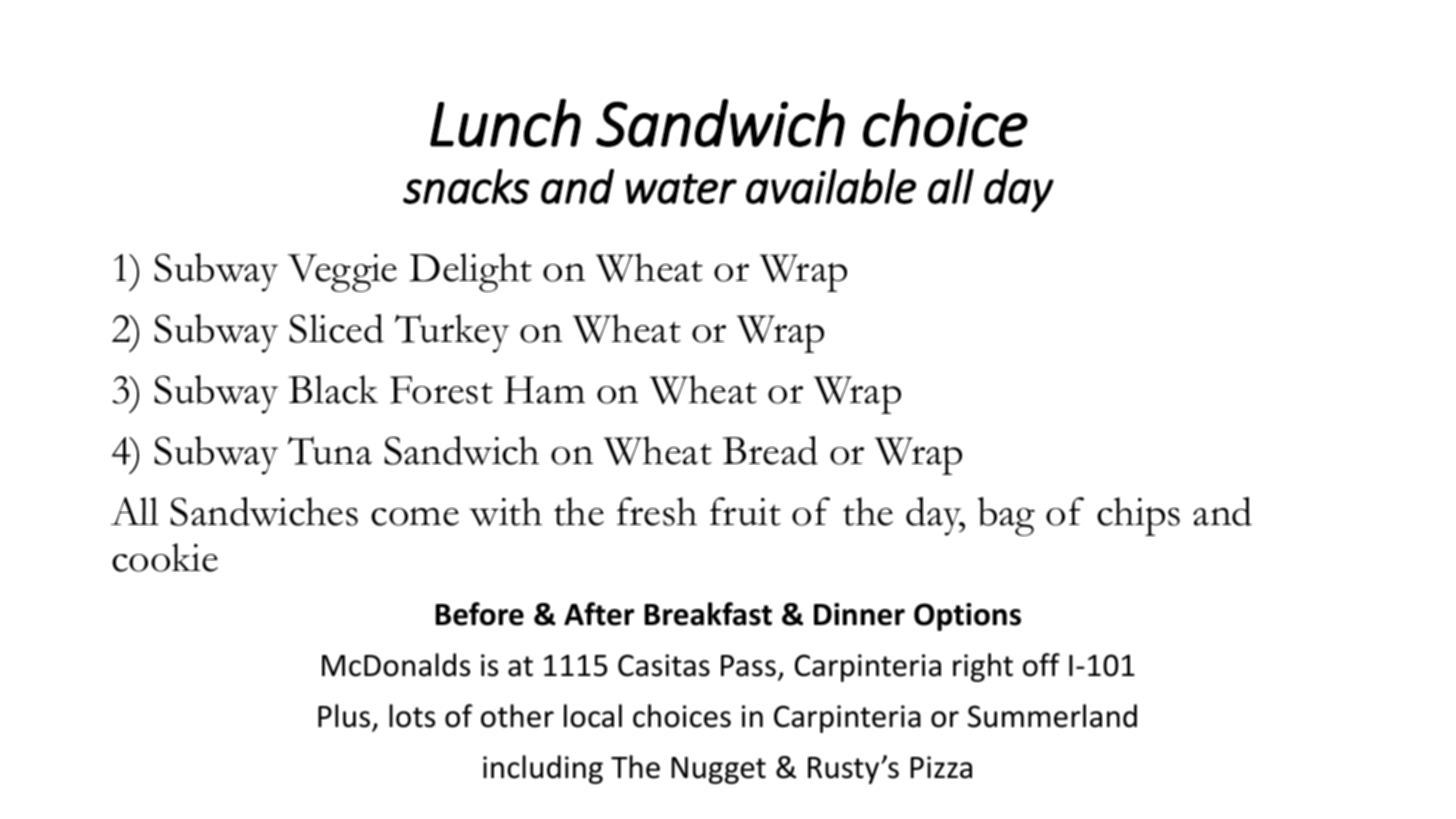 The height and width of the screenshot is (819, 1456). Describe the element at coordinates (544, 390) in the screenshot. I see `Ham` at that location.
